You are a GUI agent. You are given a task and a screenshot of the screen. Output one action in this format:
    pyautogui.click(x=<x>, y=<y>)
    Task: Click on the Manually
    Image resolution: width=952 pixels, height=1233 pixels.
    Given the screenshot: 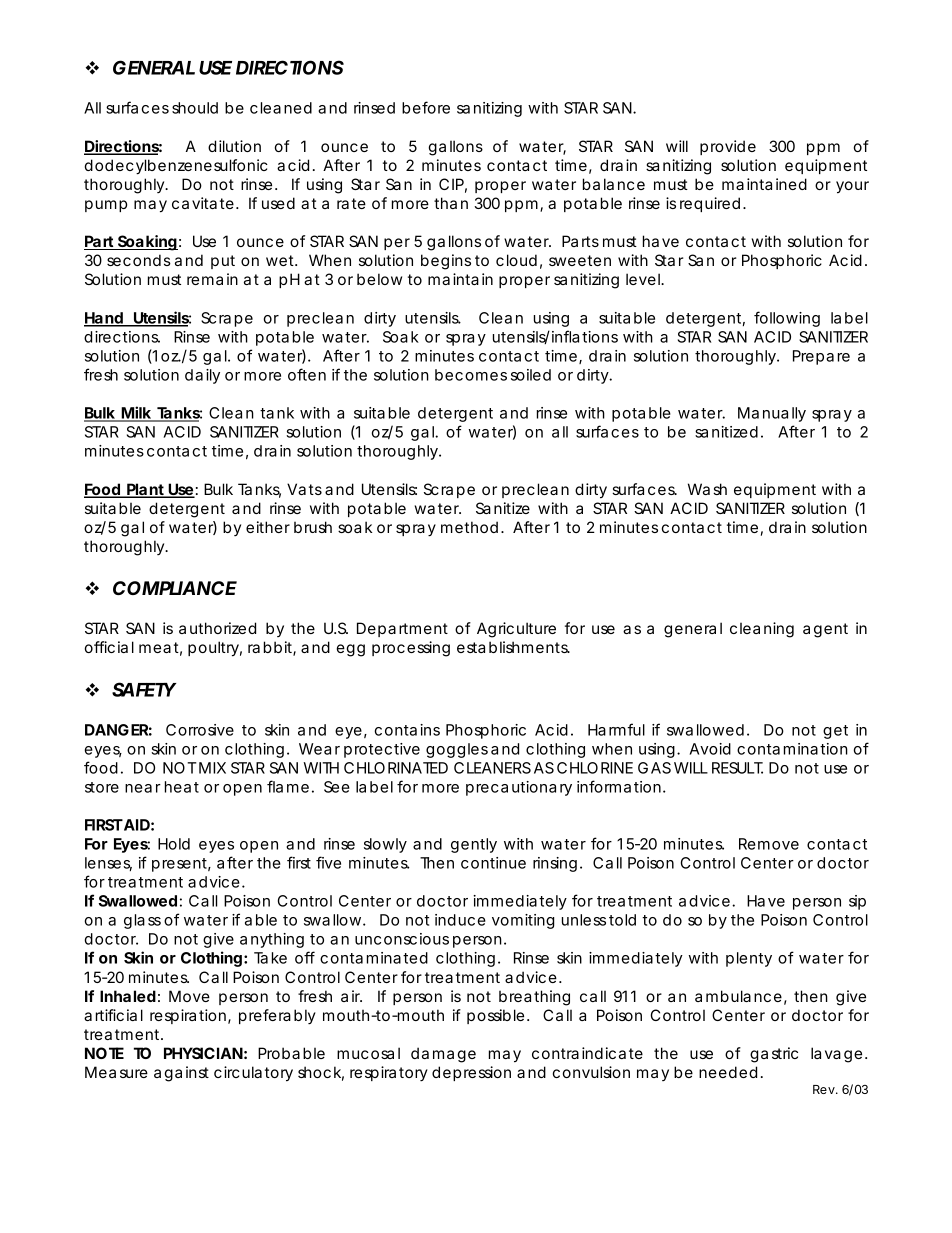 What is the action you would take?
    pyautogui.click(x=772, y=414)
